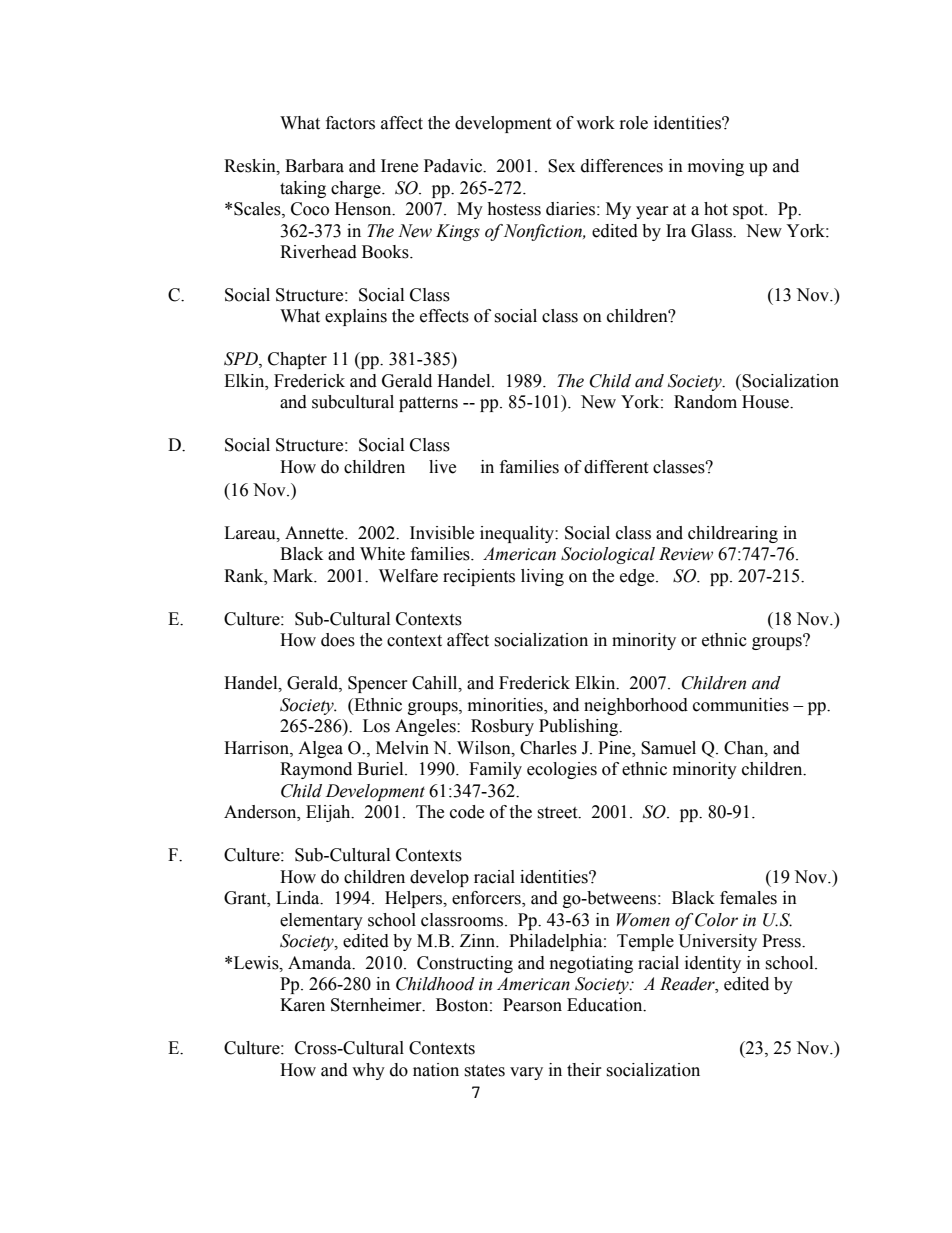 This screenshot has width=952, height=1233. What do you see at coordinates (716, 167) in the screenshot?
I see `moving` at bounding box center [716, 167].
